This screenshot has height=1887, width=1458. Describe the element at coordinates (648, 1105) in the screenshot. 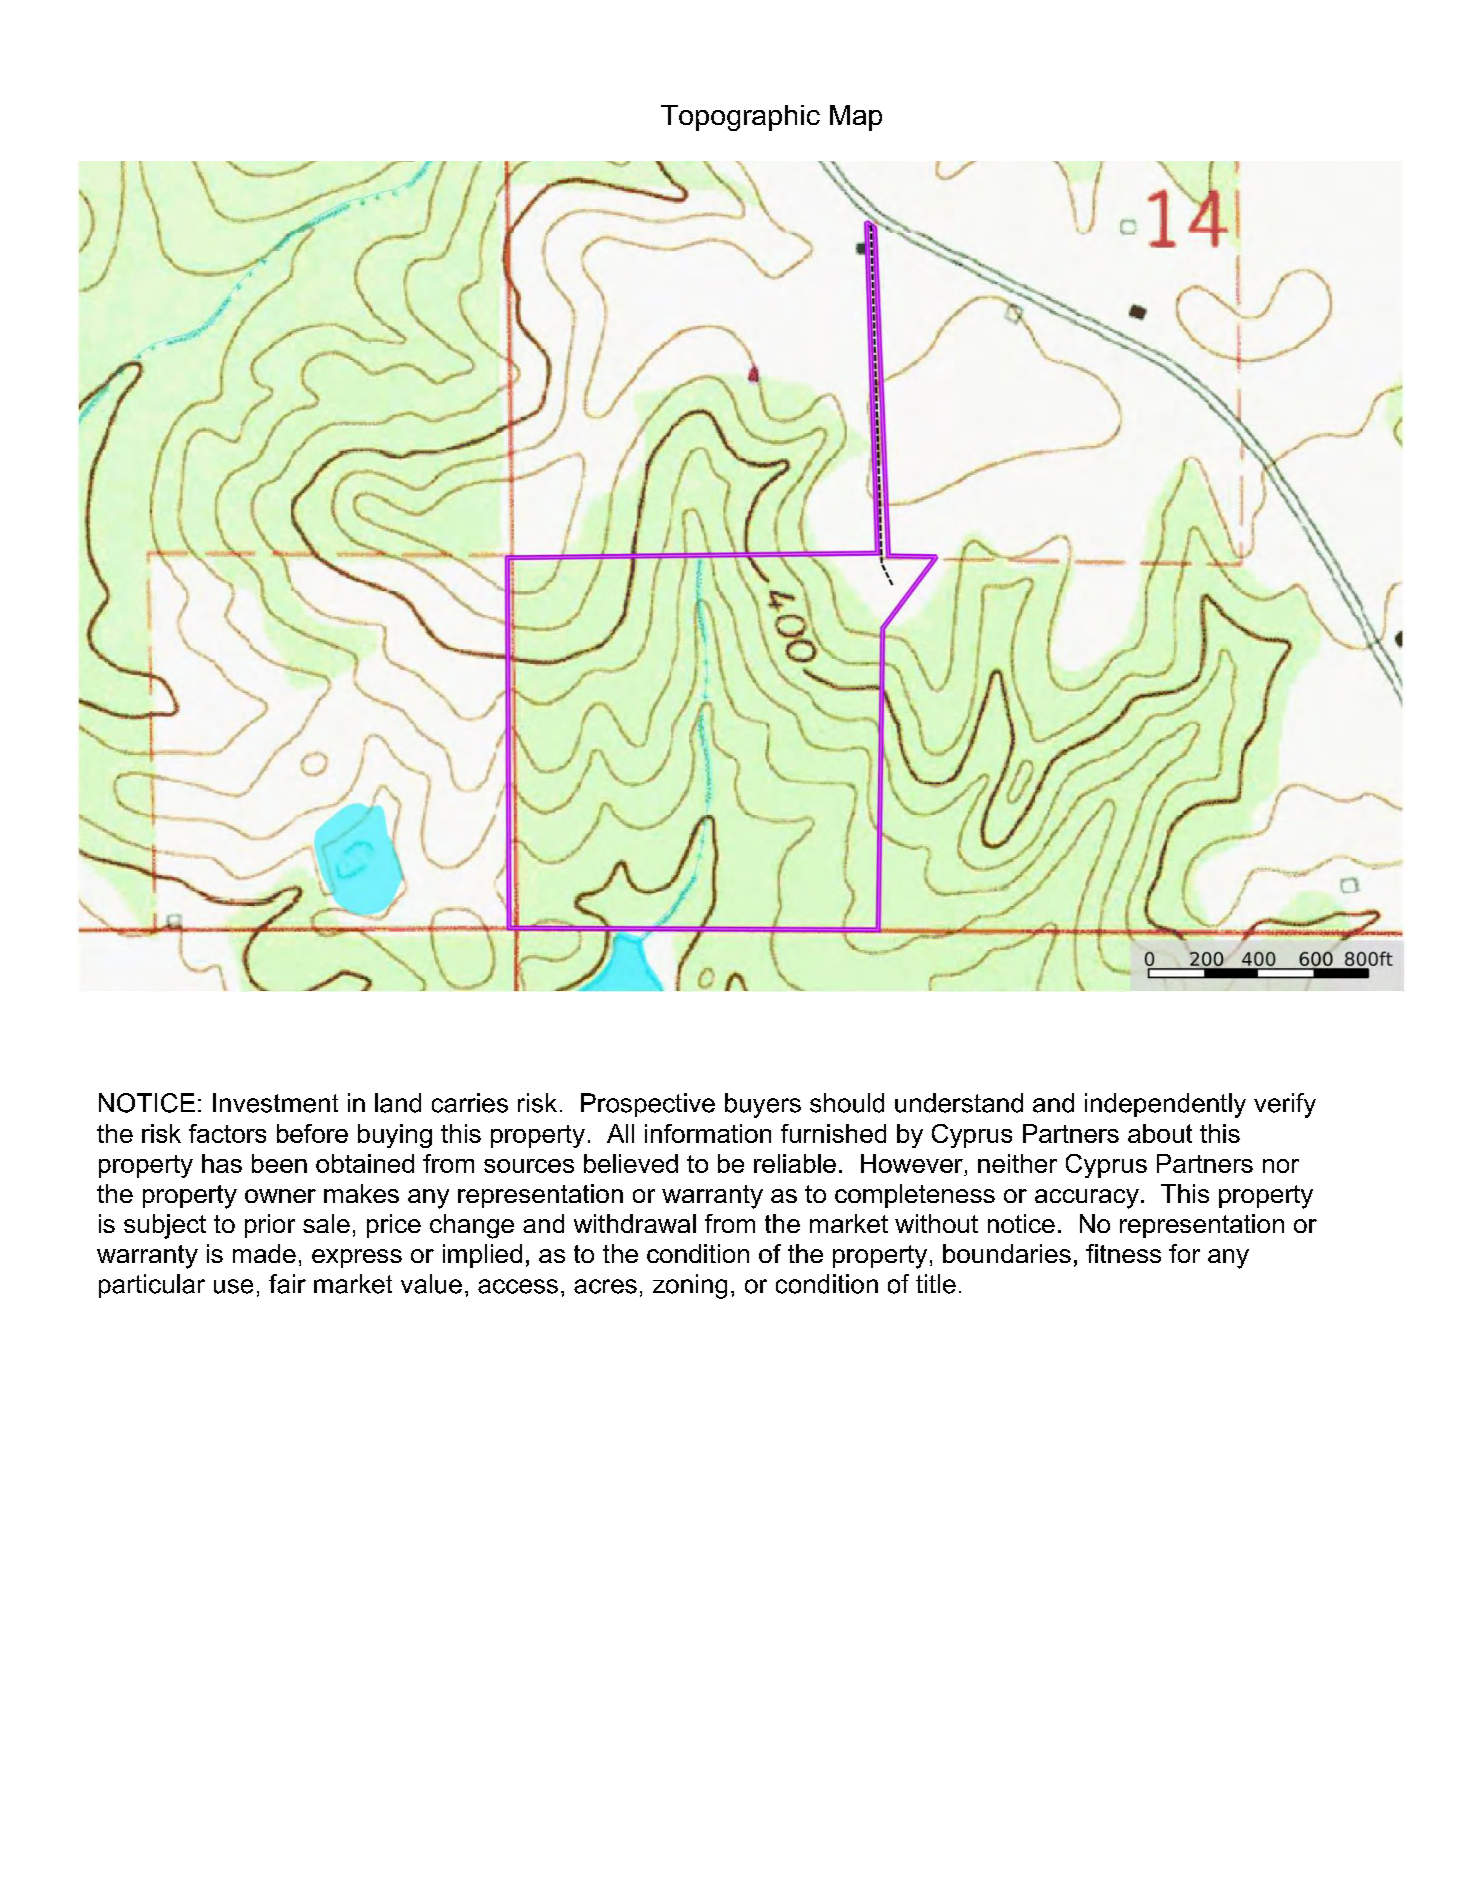

I see `Prospective` at that location.
